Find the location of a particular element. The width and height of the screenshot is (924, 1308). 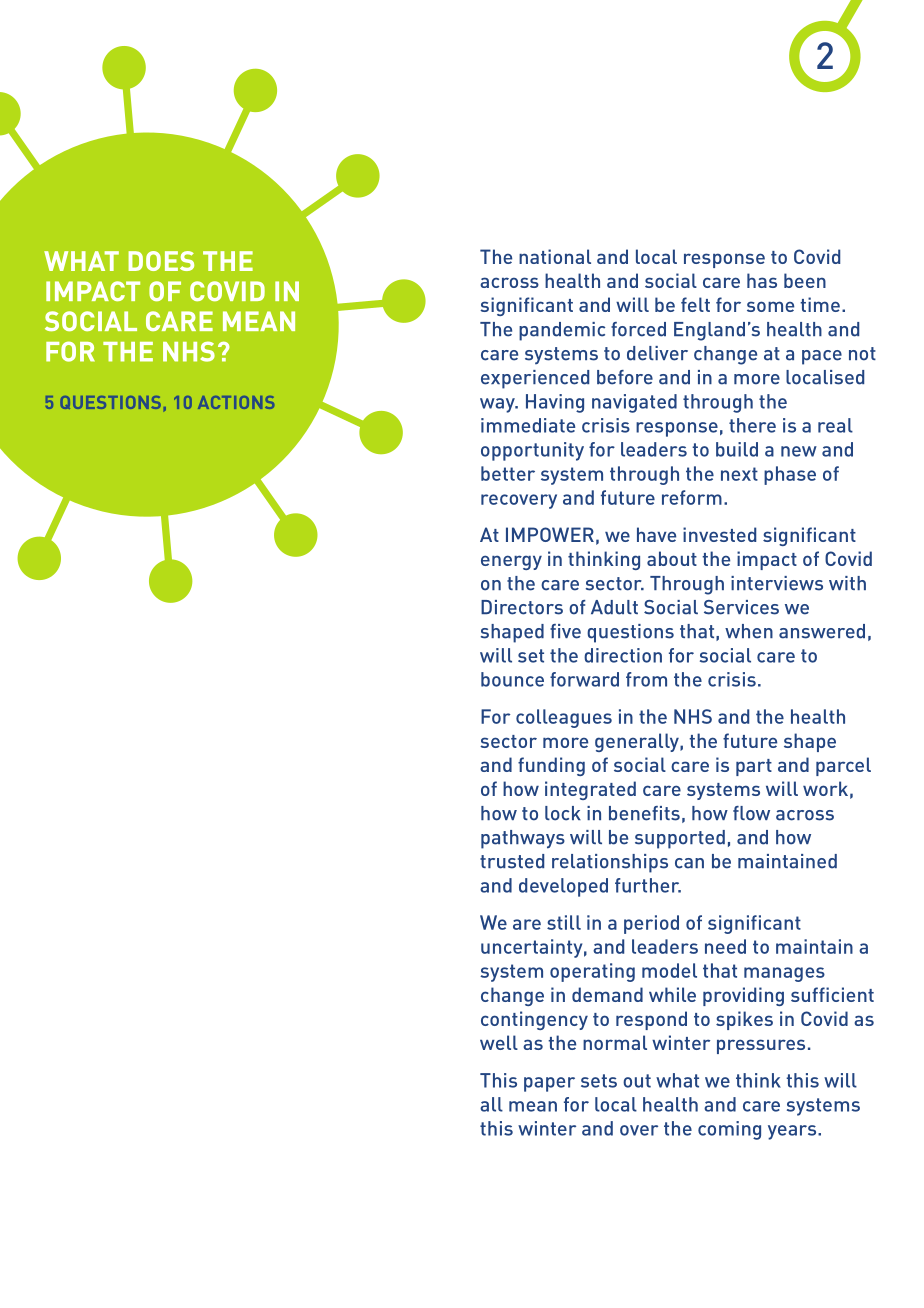

five is located at coordinates (565, 631).
